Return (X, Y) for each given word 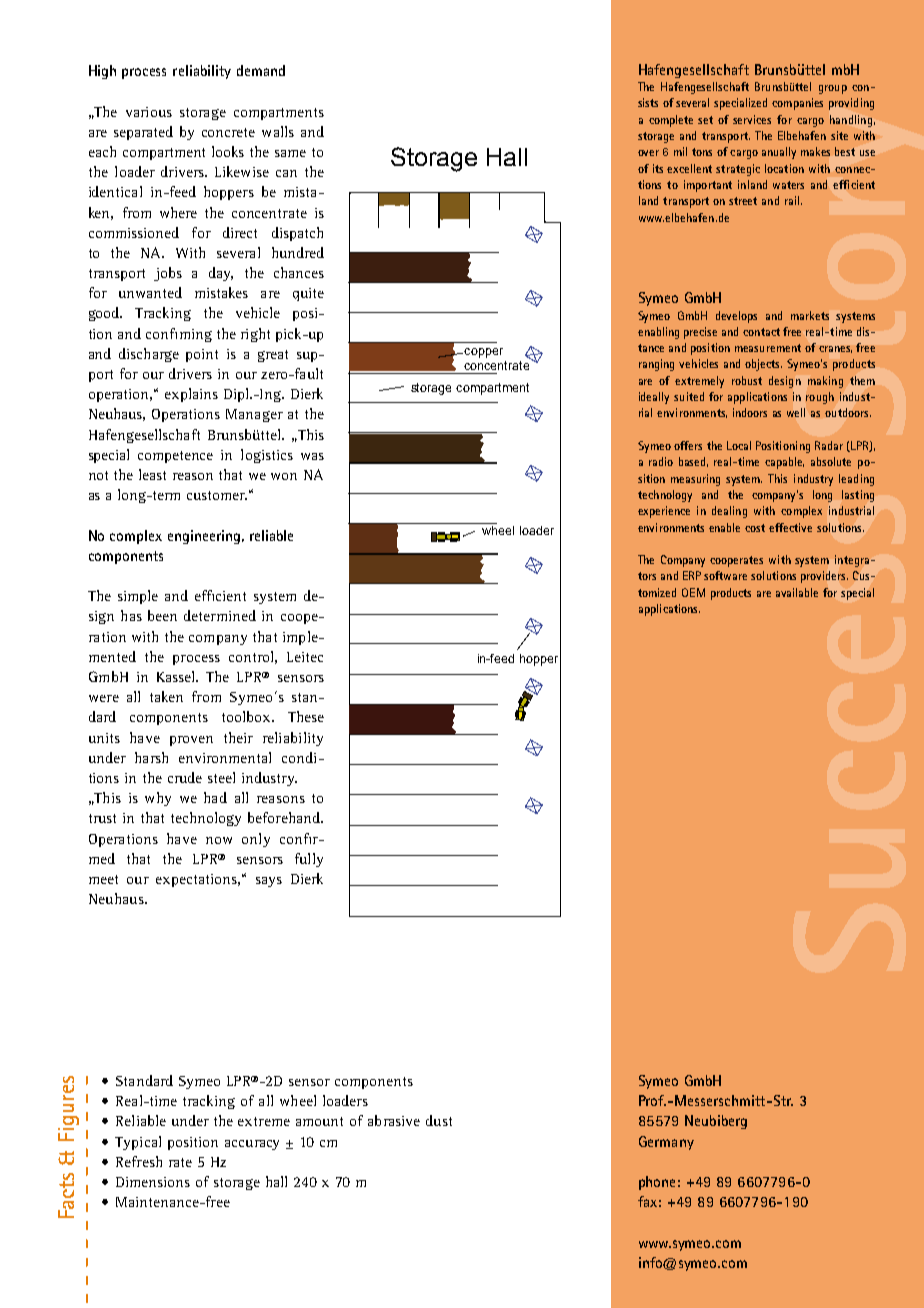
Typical (138, 1143)
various (149, 112)
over (648, 153)
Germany (666, 1143)
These (306, 716)
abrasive (394, 1120)
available (797, 592)
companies (797, 104)
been (162, 615)
